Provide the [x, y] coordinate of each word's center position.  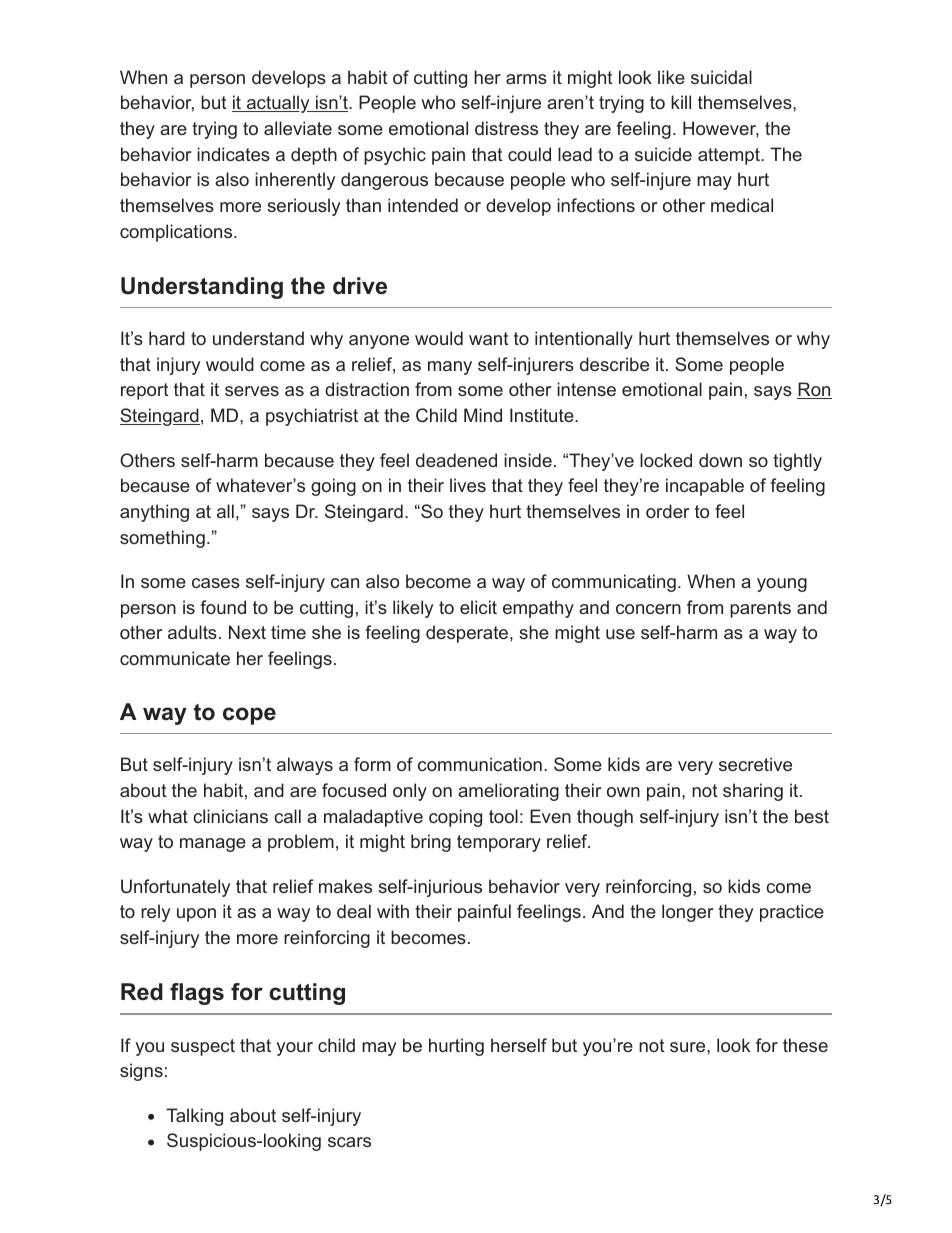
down [720, 460]
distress [506, 128]
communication [480, 764]
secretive [755, 764]
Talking [194, 1117]
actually [278, 104]
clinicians [230, 816]
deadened [456, 460]
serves [252, 391]
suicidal [721, 77]
